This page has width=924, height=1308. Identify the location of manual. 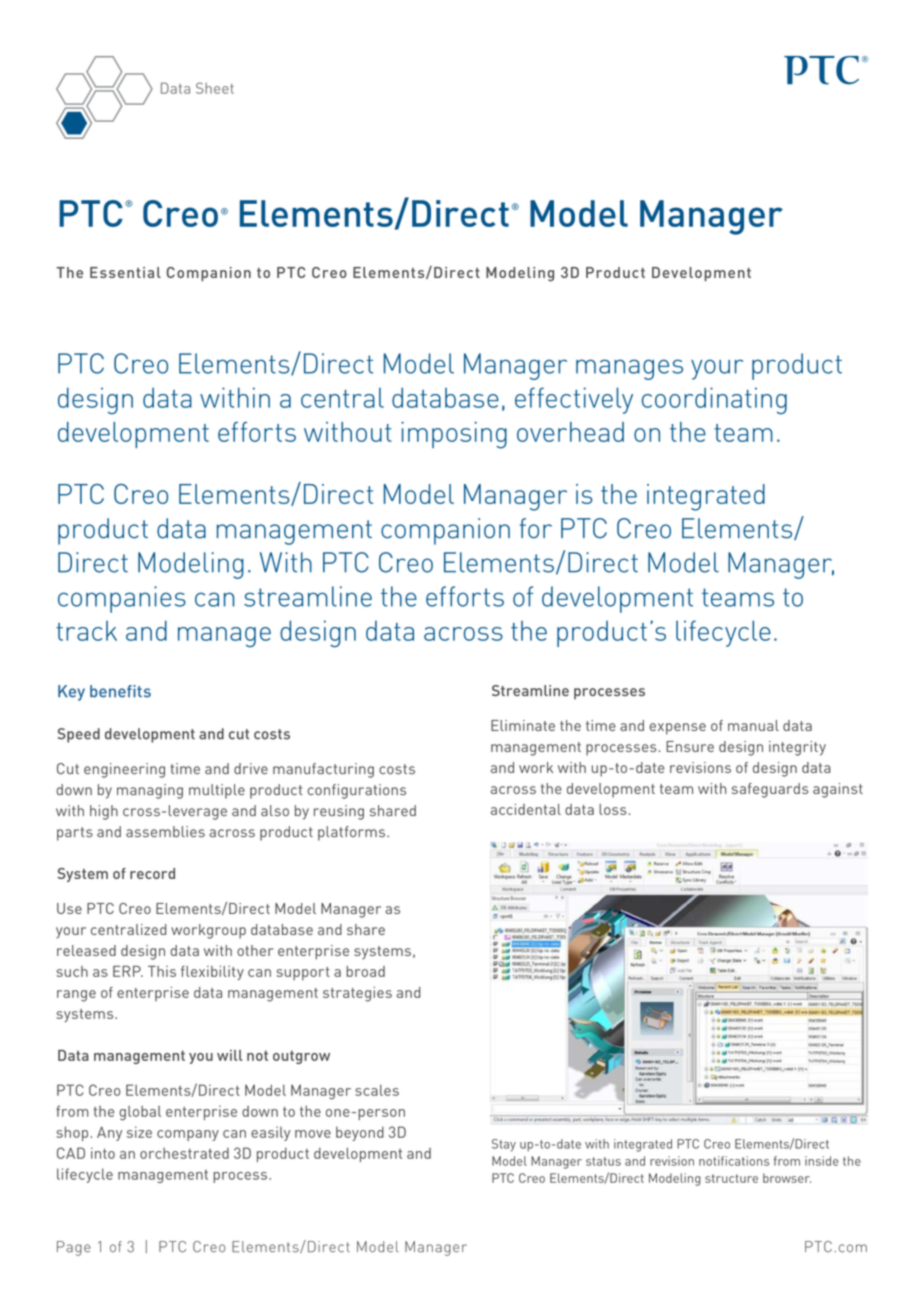
(753, 725).
